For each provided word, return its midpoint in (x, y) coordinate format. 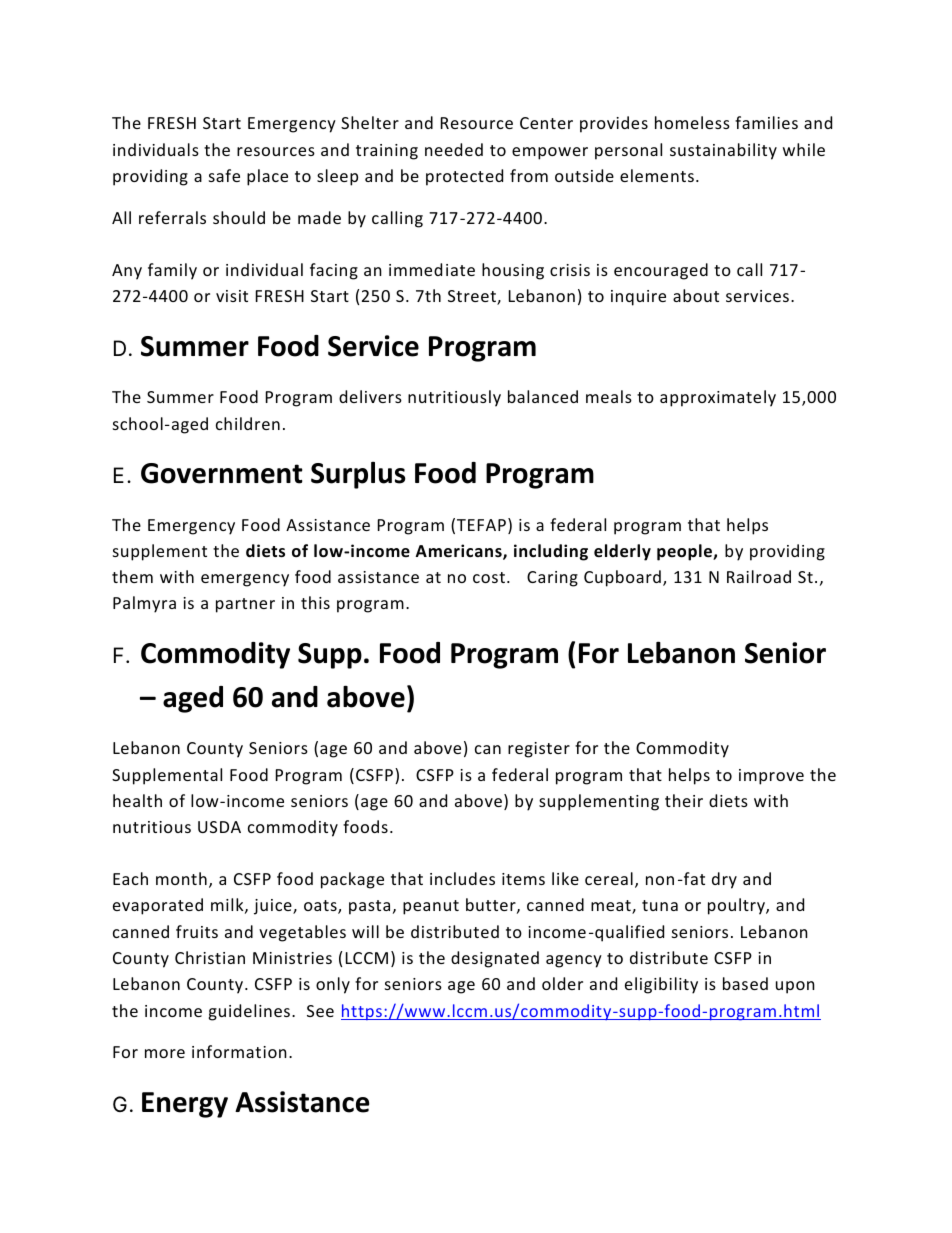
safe (224, 175)
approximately (718, 398)
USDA (219, 827)
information (239, 1051)
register (539, 750)
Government (222, 473)
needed (454, 149)
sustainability (723, 151)
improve (771, 777)
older (562, 983)
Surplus (358, 475)
